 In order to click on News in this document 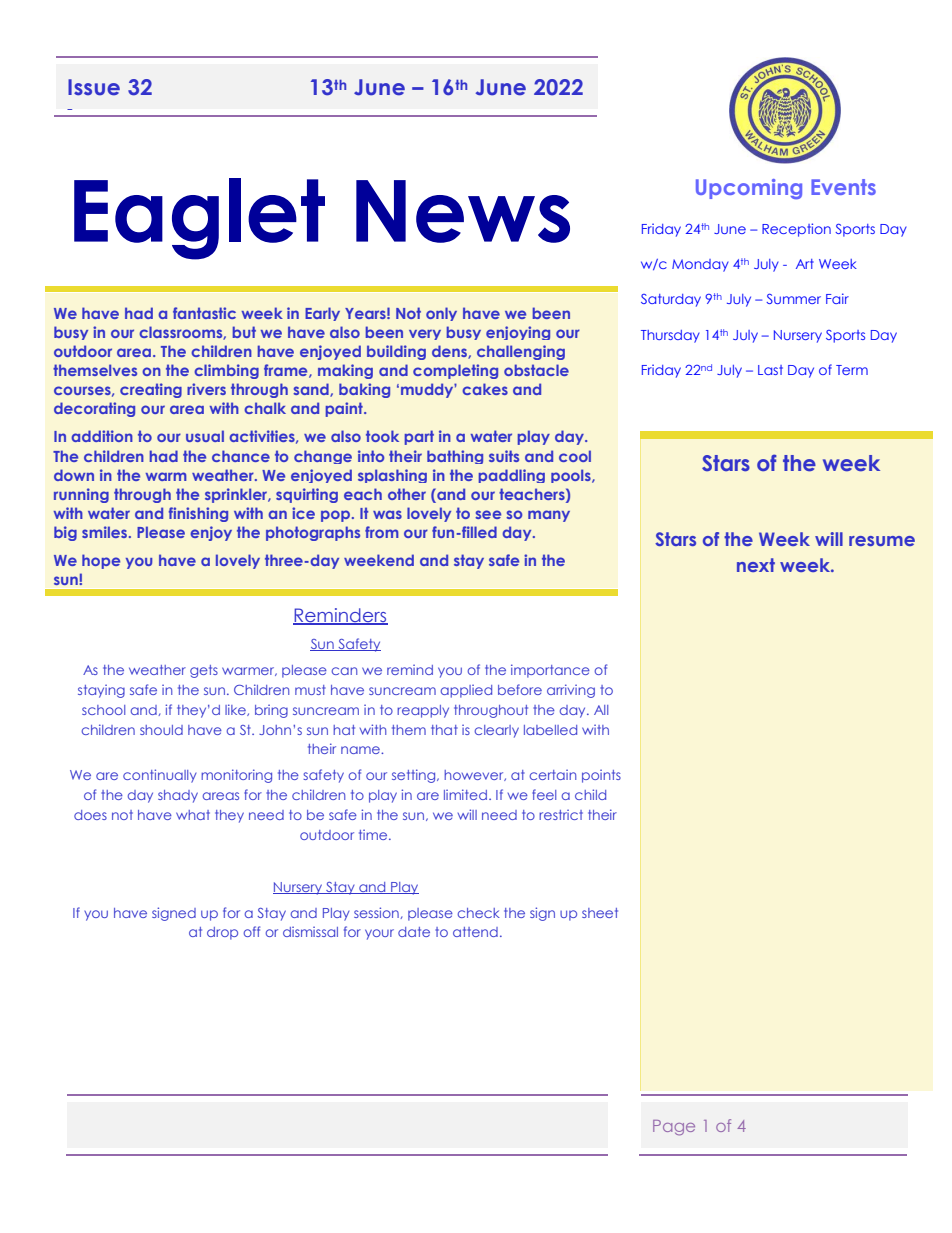, I will do `click(463, 211)`.
